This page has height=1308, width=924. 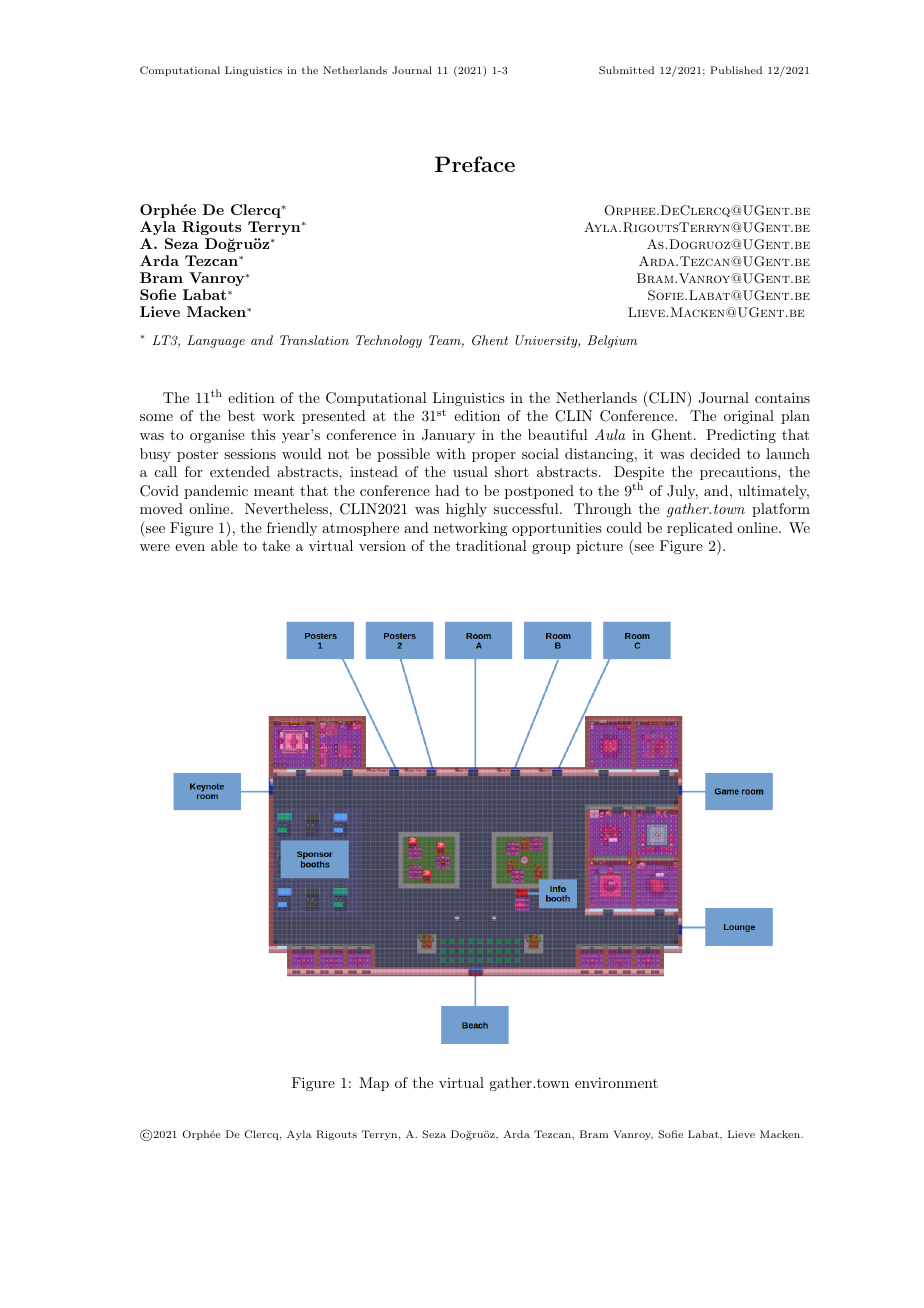 What do you see at coordinates (475, 164) in the page?
I see `Preface` at bounding box center [475, 164].
